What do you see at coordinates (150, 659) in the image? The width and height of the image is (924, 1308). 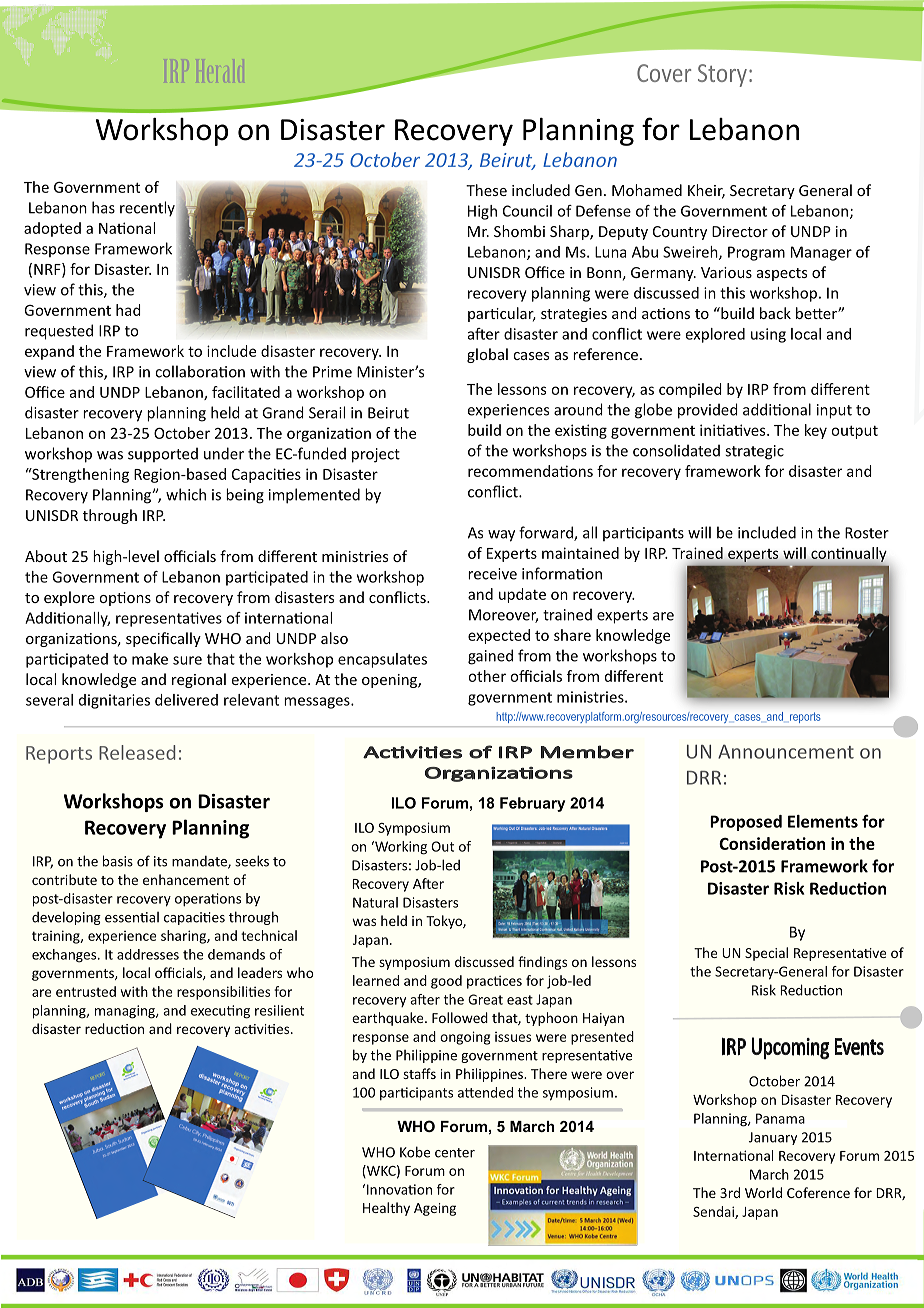 I see `make` at bounding box center [150, 659].
